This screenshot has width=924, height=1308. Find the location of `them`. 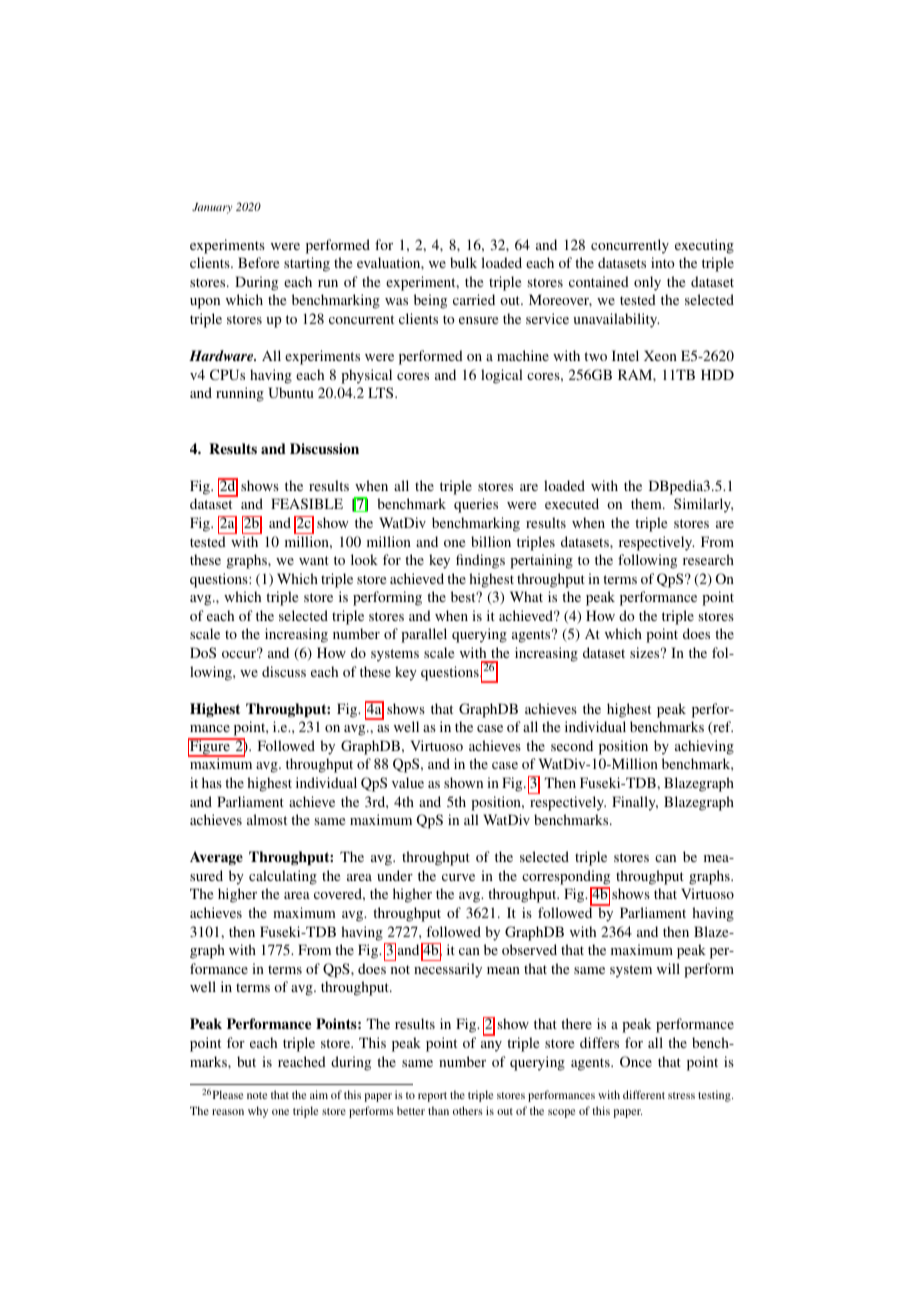

them is located at coordinates (647, 503).
